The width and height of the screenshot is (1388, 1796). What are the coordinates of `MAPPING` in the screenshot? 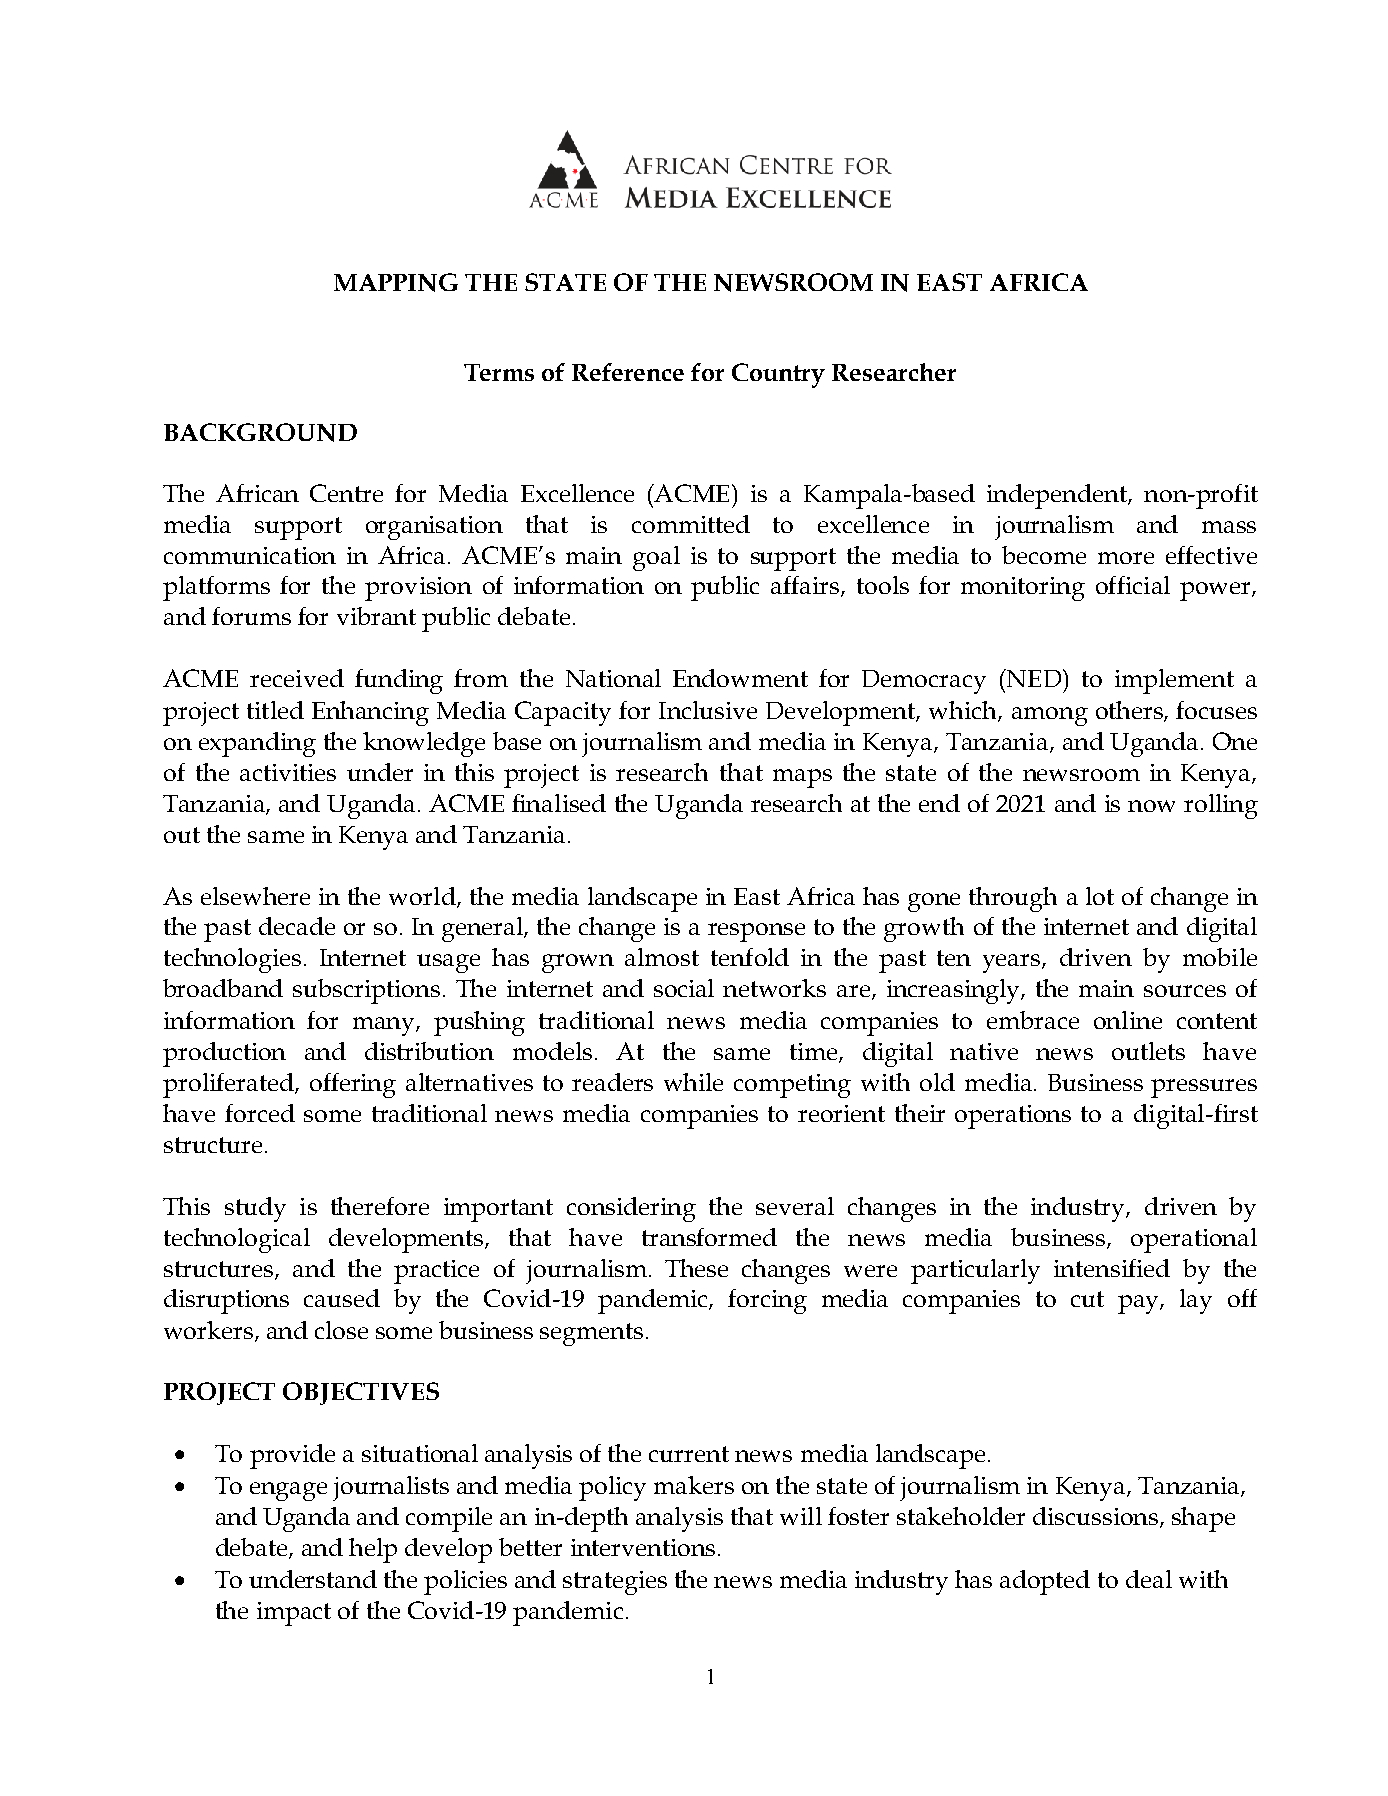 It's located at (396, 282).
